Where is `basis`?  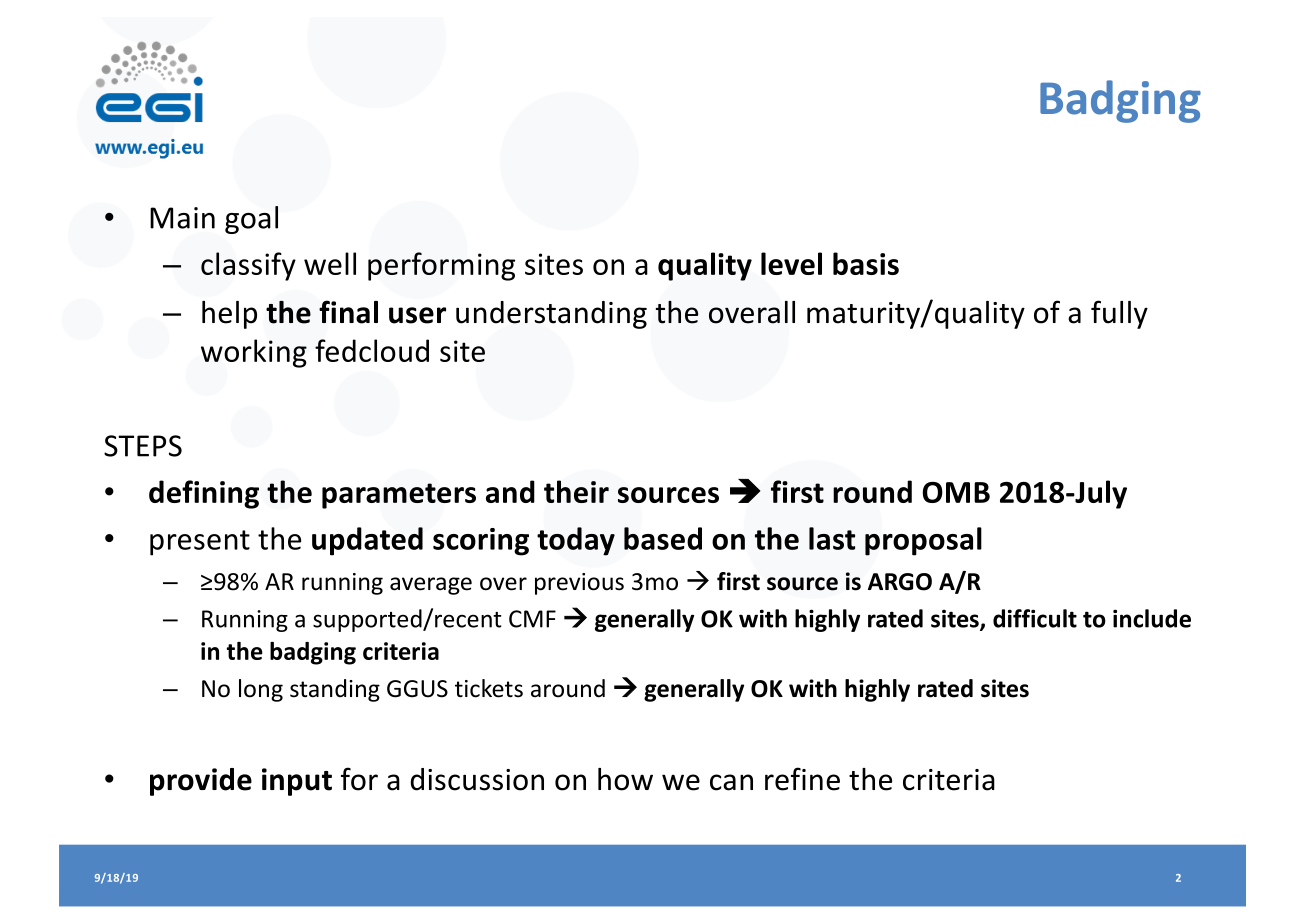 basis is located at coordinates (866, 263).
